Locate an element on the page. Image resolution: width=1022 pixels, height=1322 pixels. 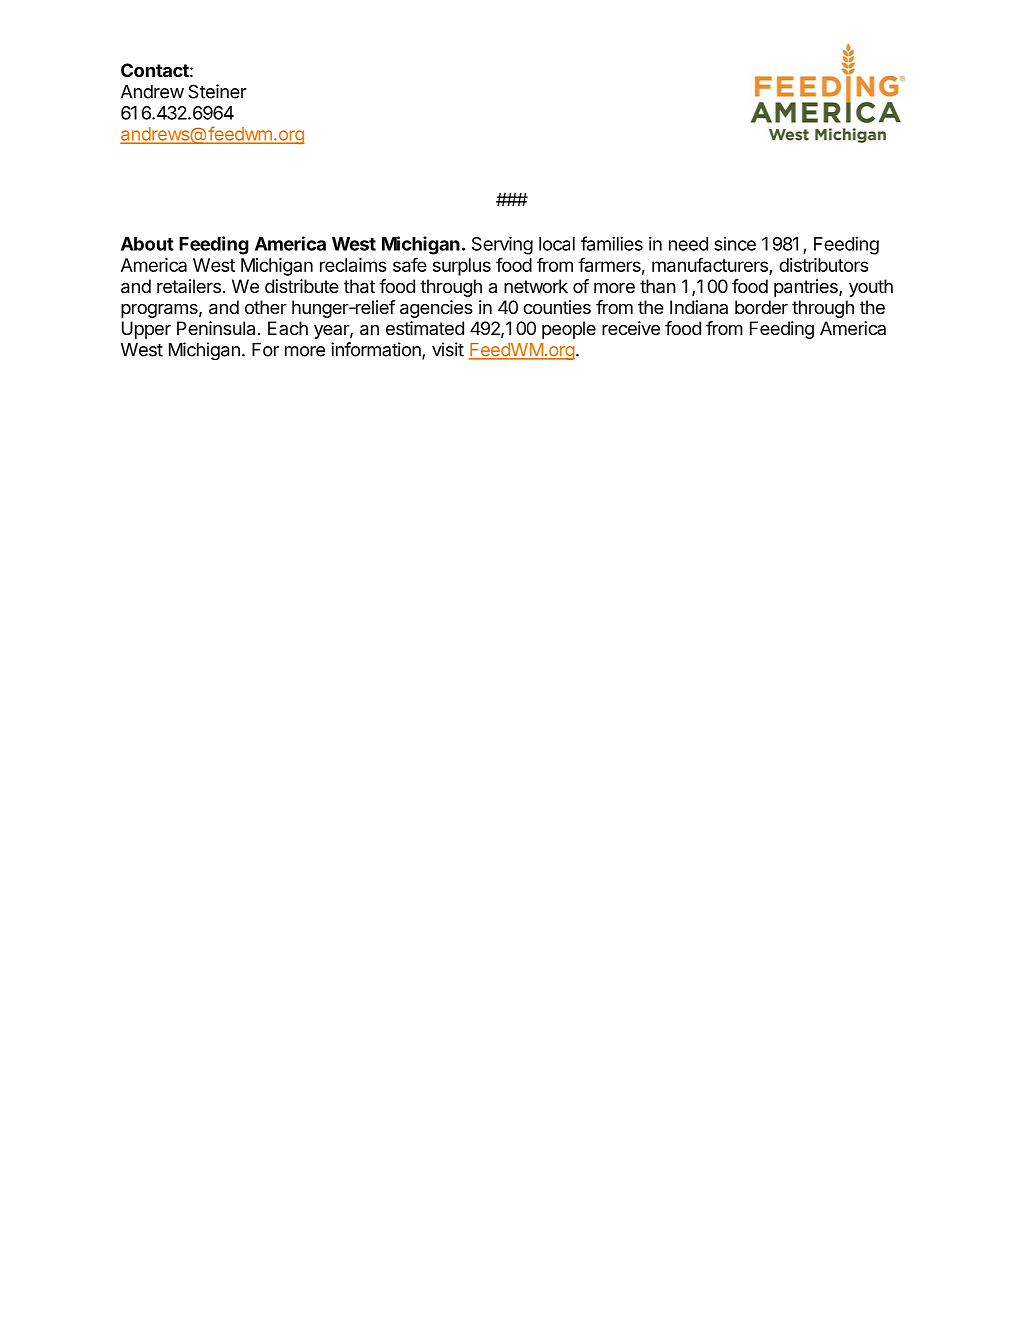
surplus is located at coordinates (462, 267).
